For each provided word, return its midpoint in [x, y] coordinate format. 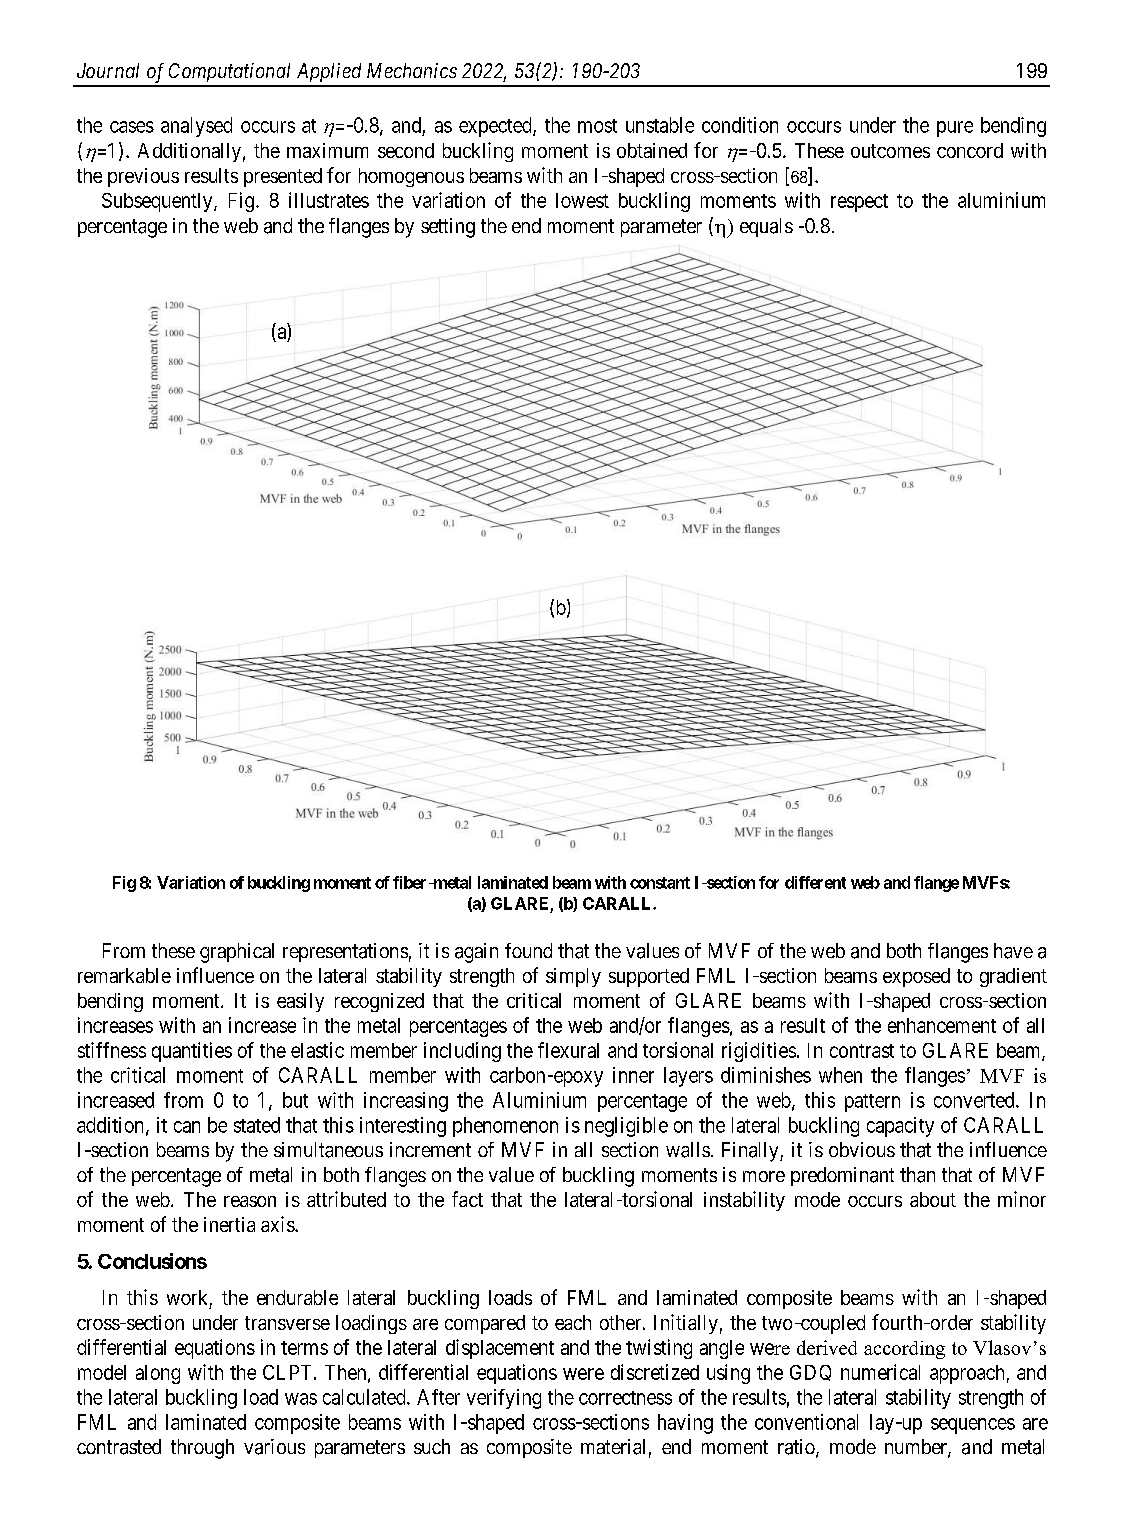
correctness [625, 1398]
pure [955, 129]
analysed [196, 127]
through [202, 1449]
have [1013, 951]
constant [660, 883]
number [917, 1448]
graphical [237, 953]
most [597, 126]
